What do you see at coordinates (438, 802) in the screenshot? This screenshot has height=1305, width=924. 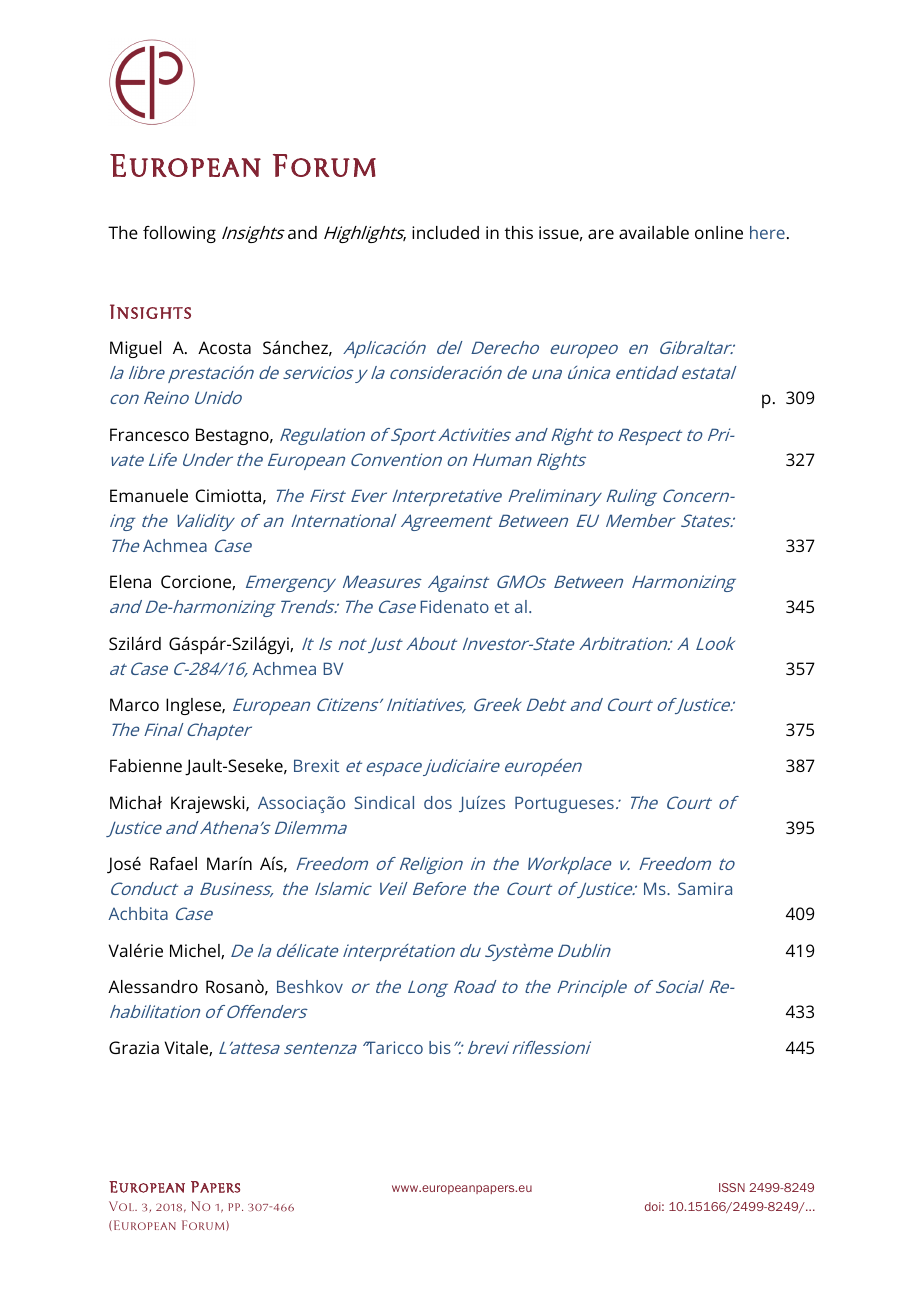 I see `dos` at bounding box center [438, 802].
